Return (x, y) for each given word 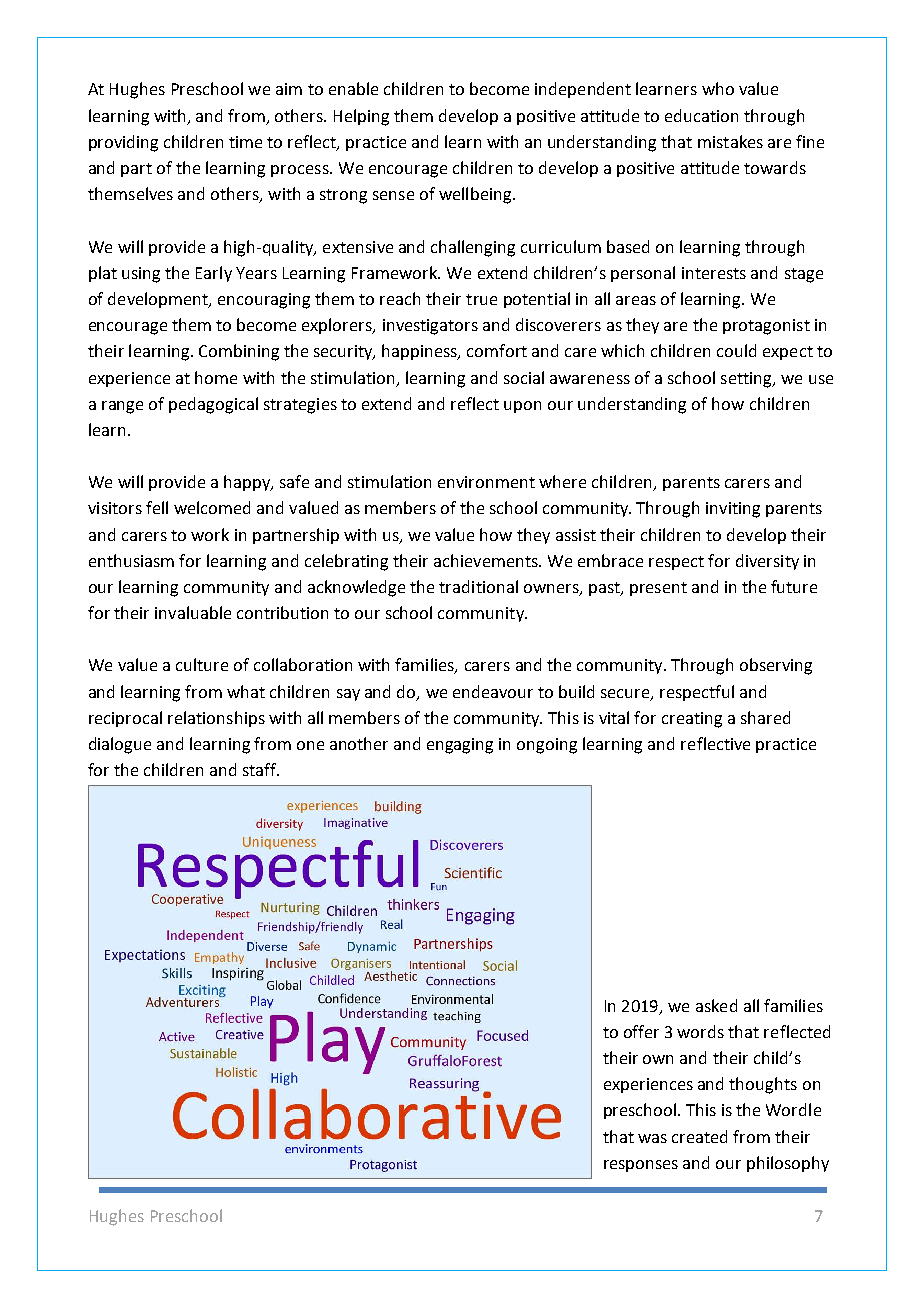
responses (641, 1166)
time (245, 142)
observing (776, 666)
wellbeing (476, 195)
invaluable (193, 612)
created (699, 1136)
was (652, 1138)
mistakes (730, 141)
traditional (478, 586)
